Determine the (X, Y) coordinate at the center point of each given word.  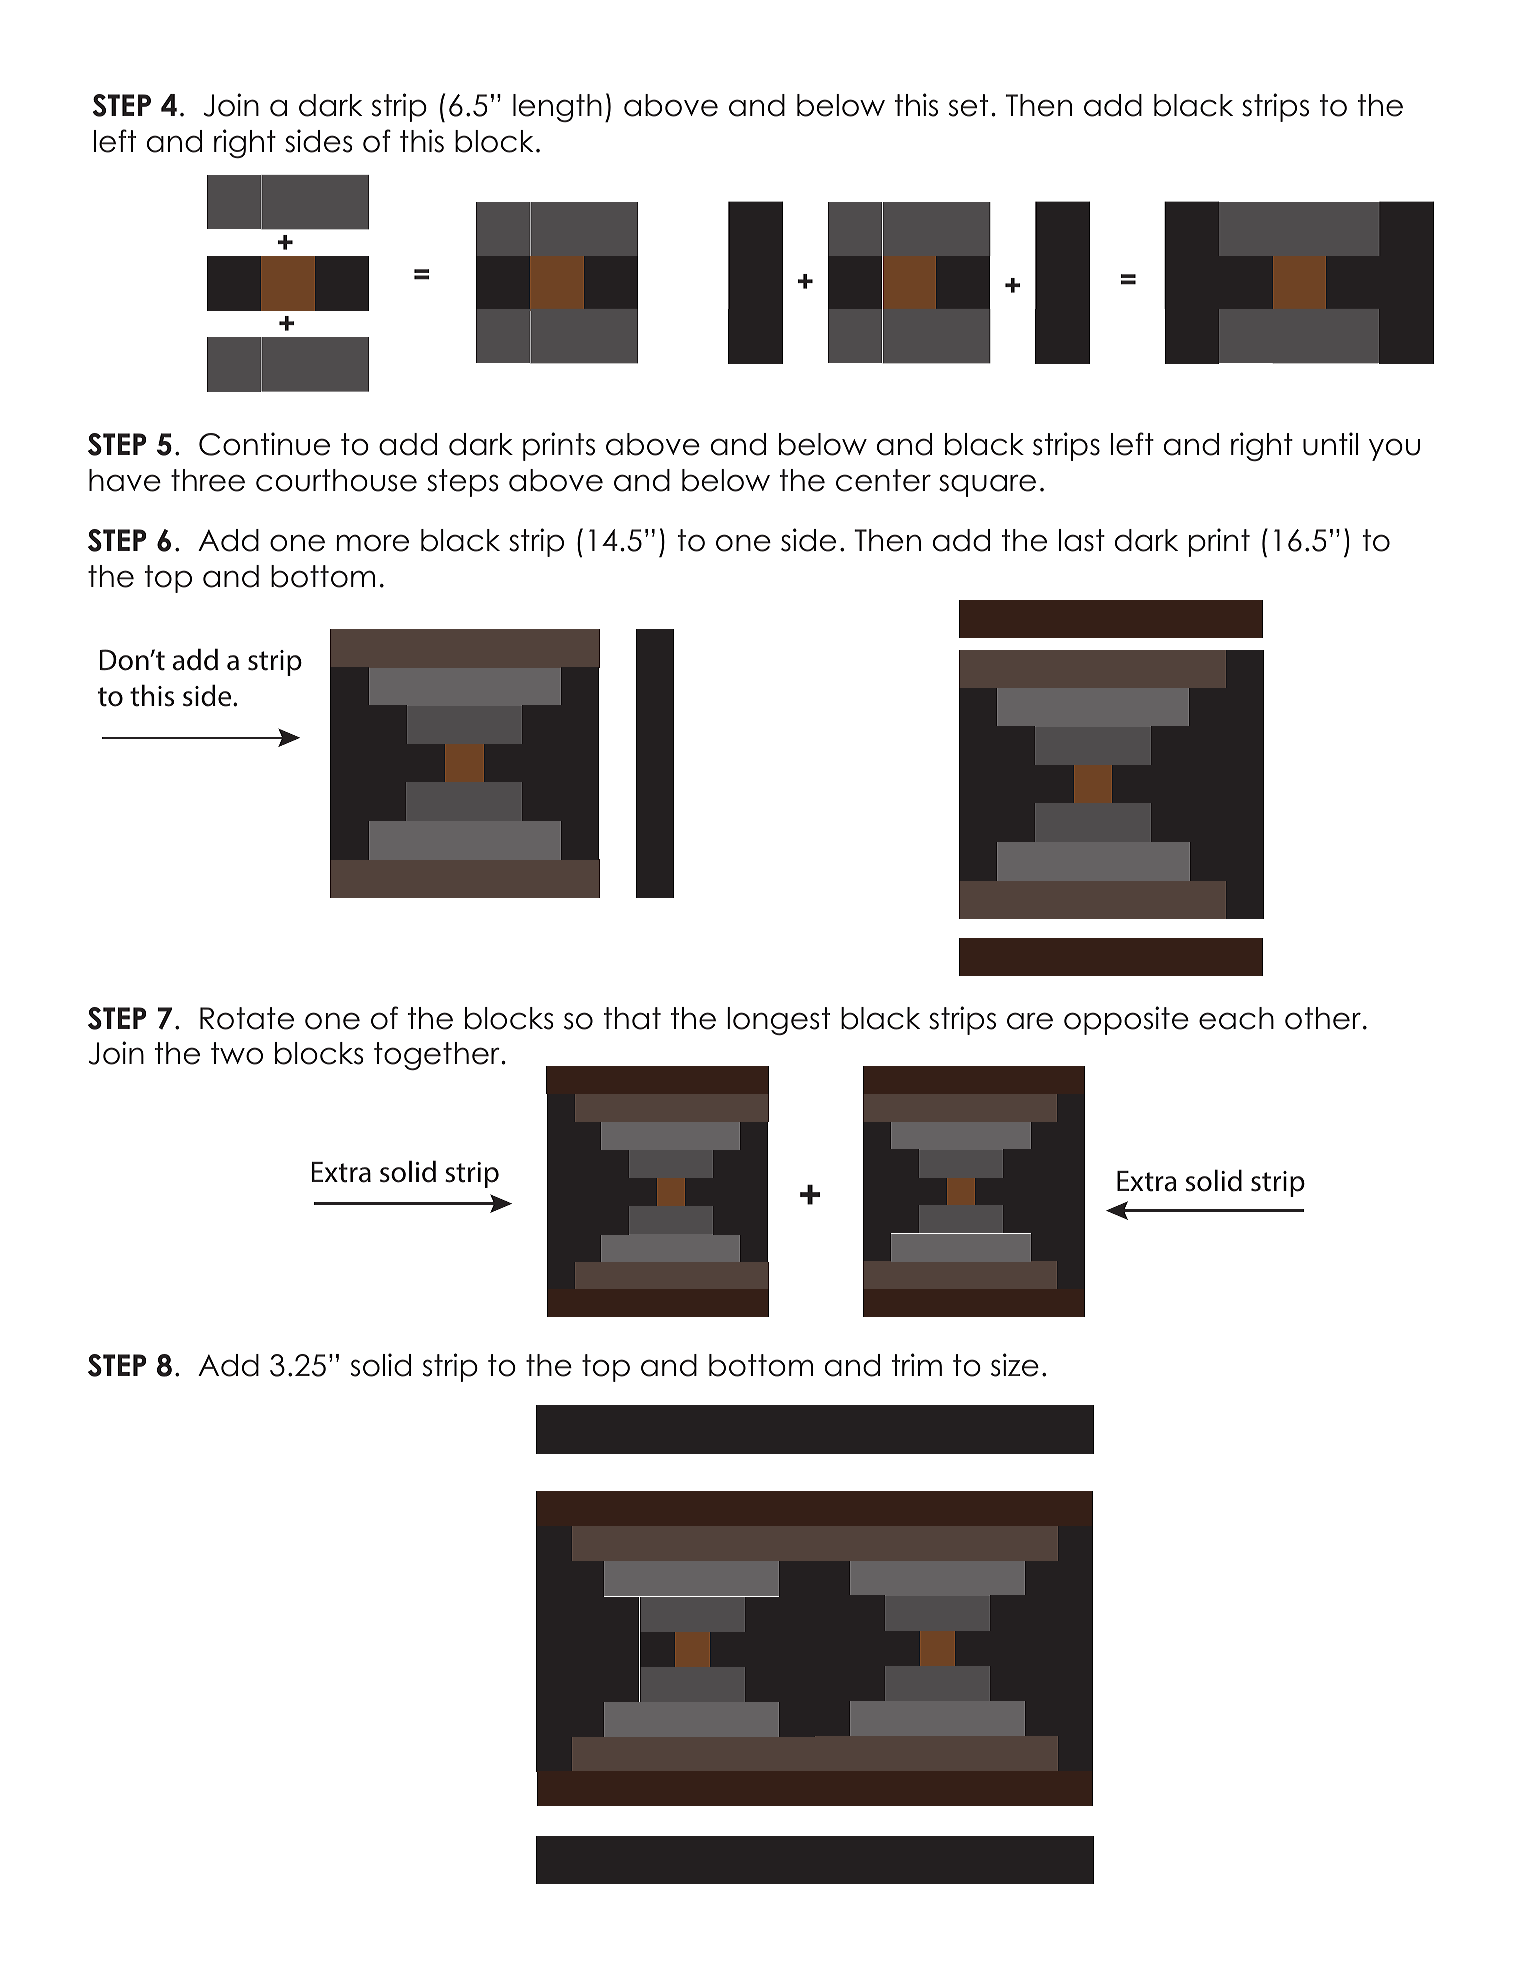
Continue (264, 444)
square (987, 485)
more (372, 543)
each (1236, 1018)
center (883, 480)
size (1015, 1365)
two (237, 1053)
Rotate (247, 1018)
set (968, 105)
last (1082, 540)
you (1394, 449)
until (1330, 444)
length (557, 108)
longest (778, 1021)
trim (917, 1364)
